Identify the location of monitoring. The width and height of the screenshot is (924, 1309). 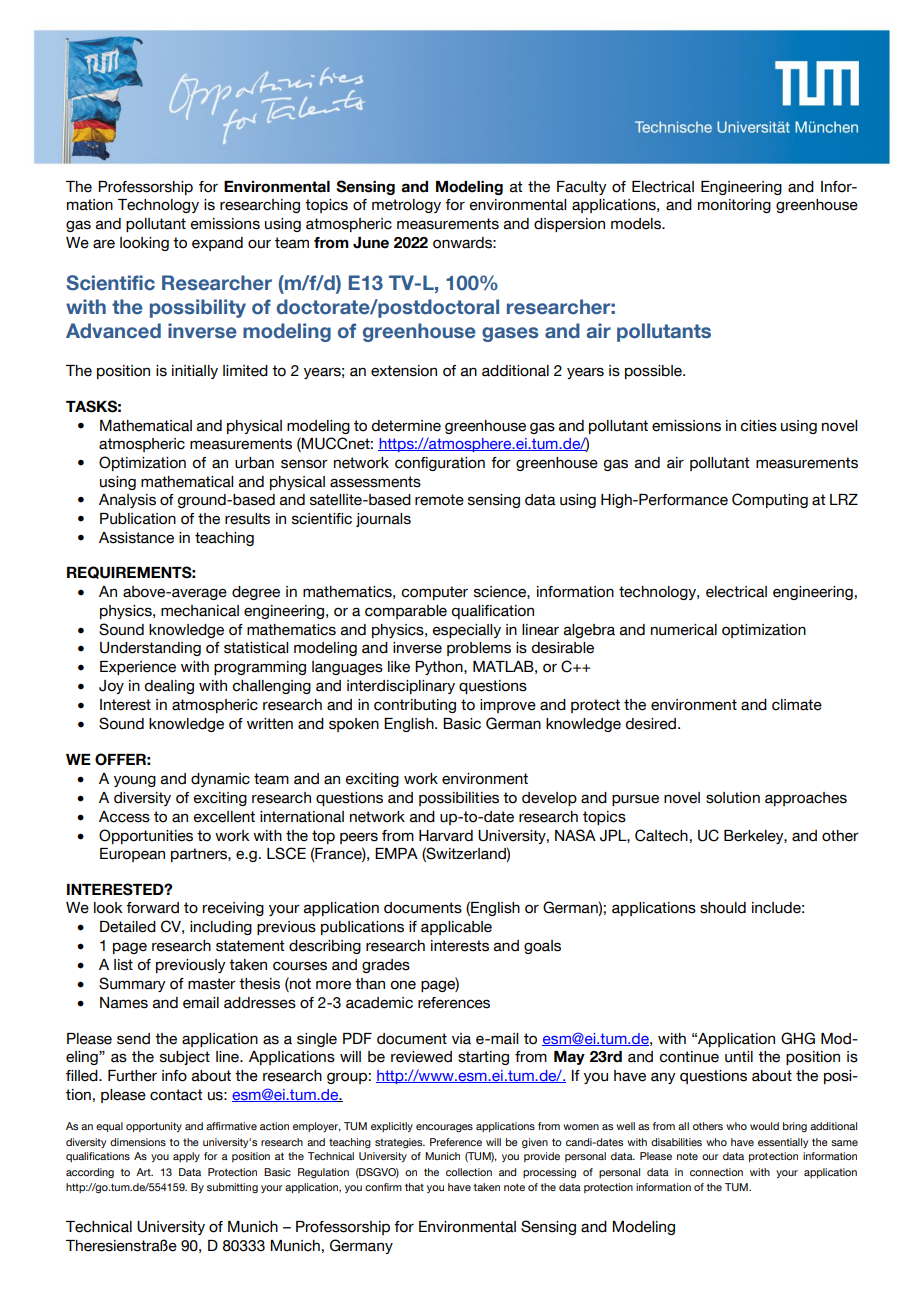
(734, 206).
